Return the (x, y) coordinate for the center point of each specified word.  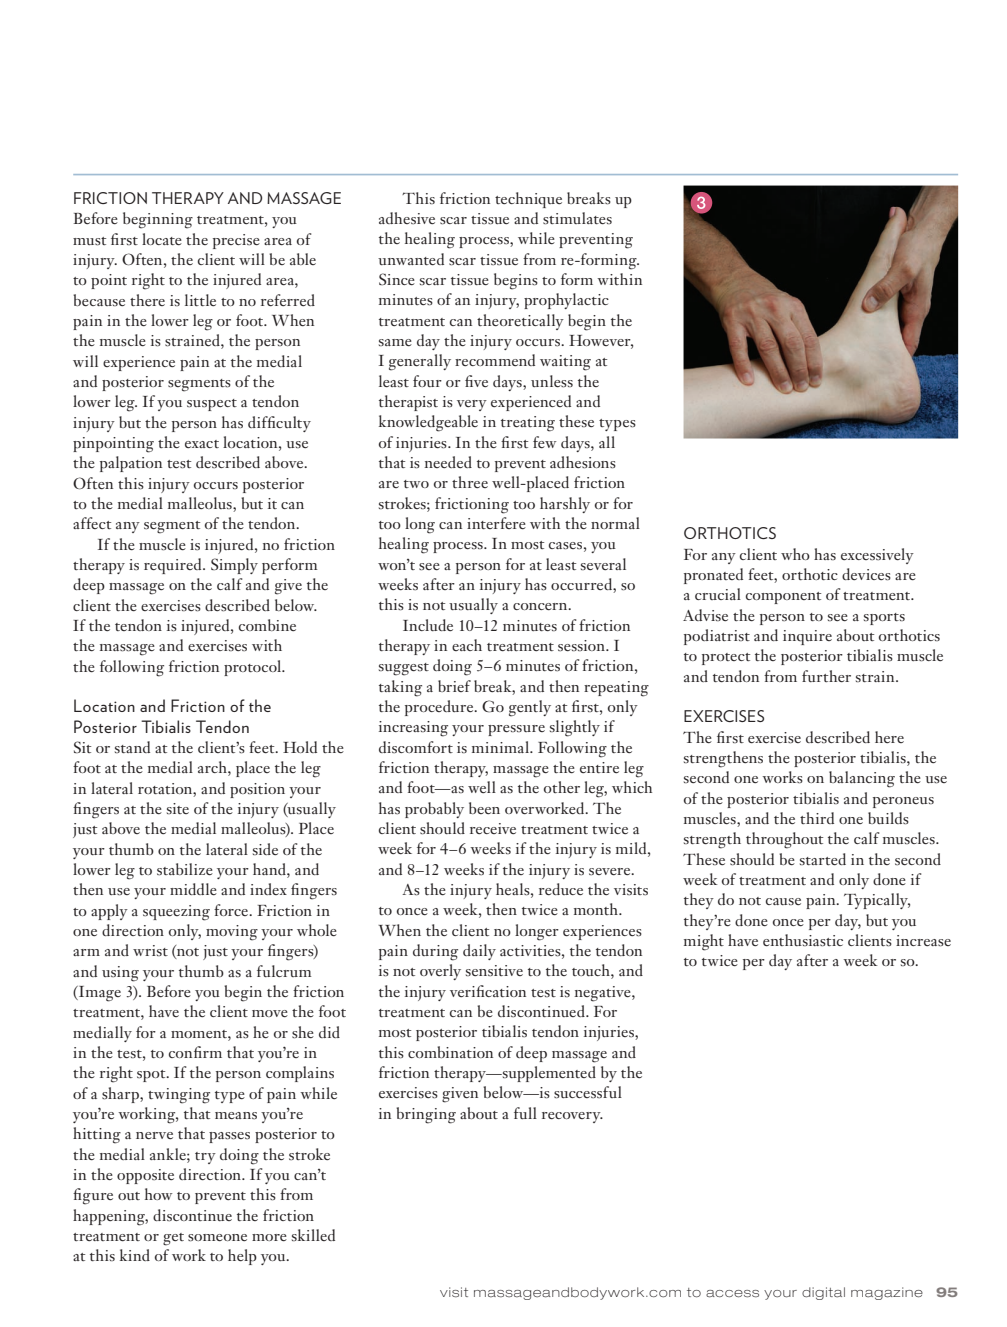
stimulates (577, 218)
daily (479, 952)
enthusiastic (803, 940)
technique (528, 200)
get (173, 1239)
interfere (496, 523)
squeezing (176, 913)
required (174, 566)
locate (162, 239)
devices (866, 574)
